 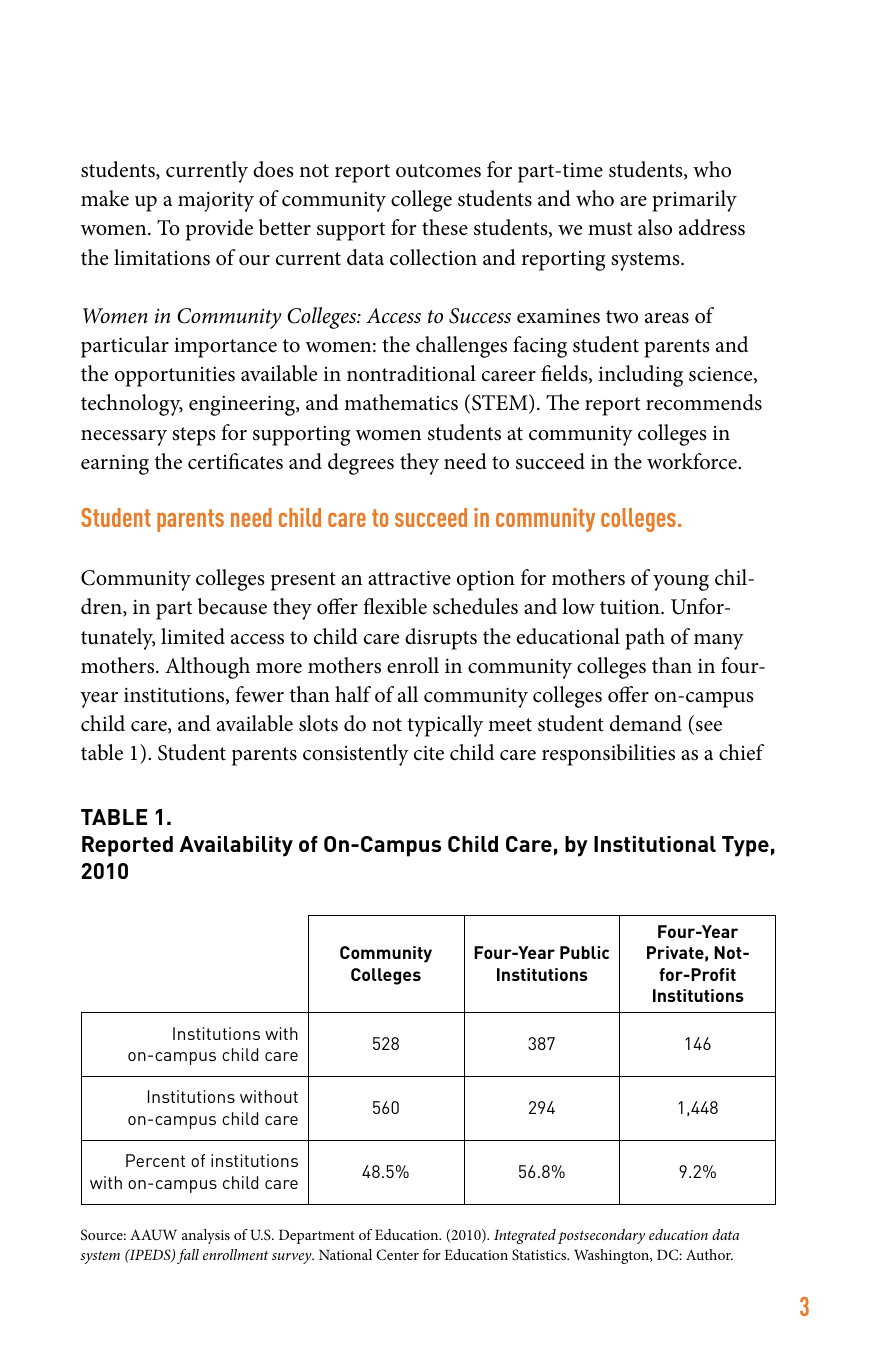 What do you see at coordinates (194, 436) in the page?
I see `steps` at bounding box center [194, 436].
